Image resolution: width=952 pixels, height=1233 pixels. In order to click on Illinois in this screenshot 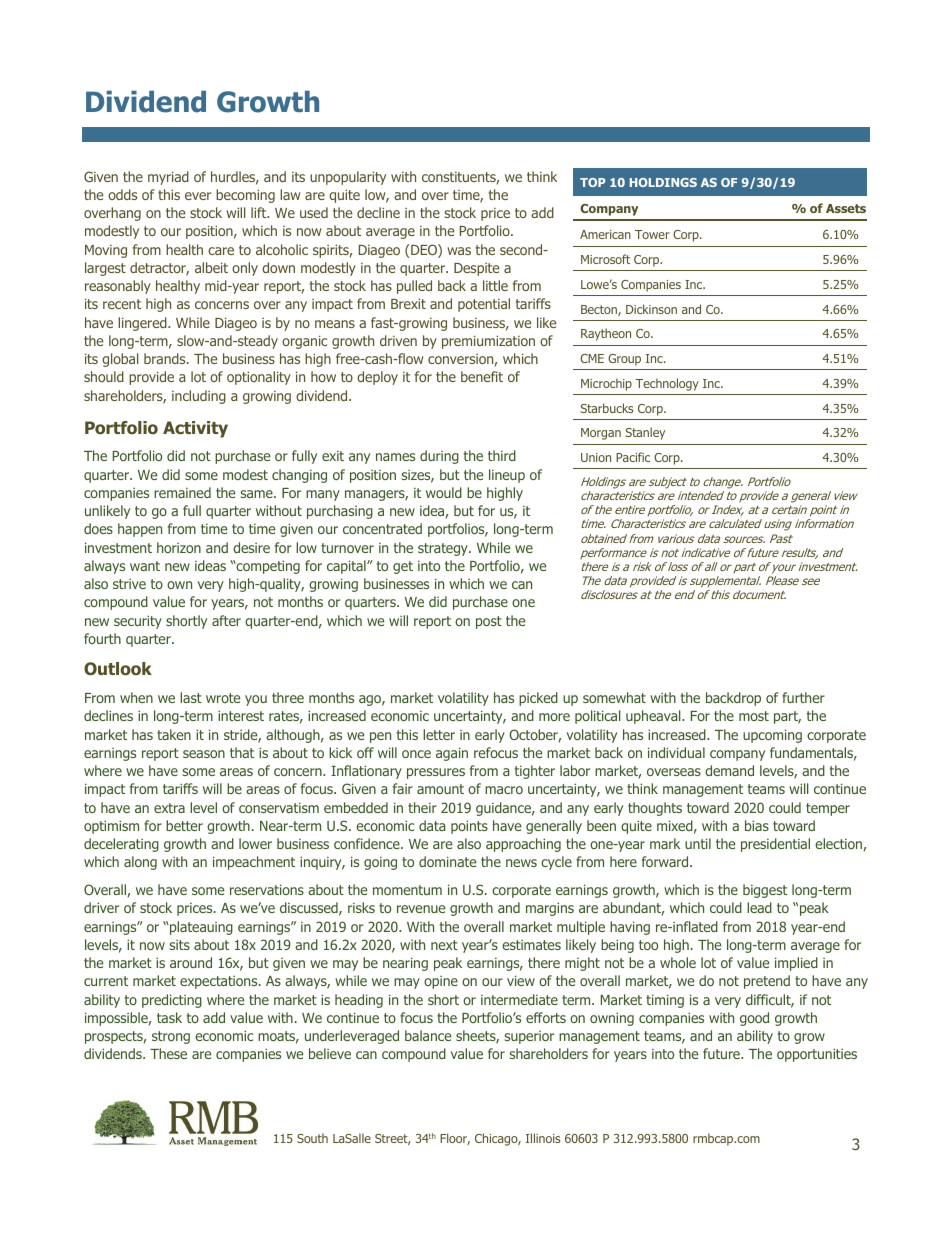, I will do `click(543, 1138)`.
